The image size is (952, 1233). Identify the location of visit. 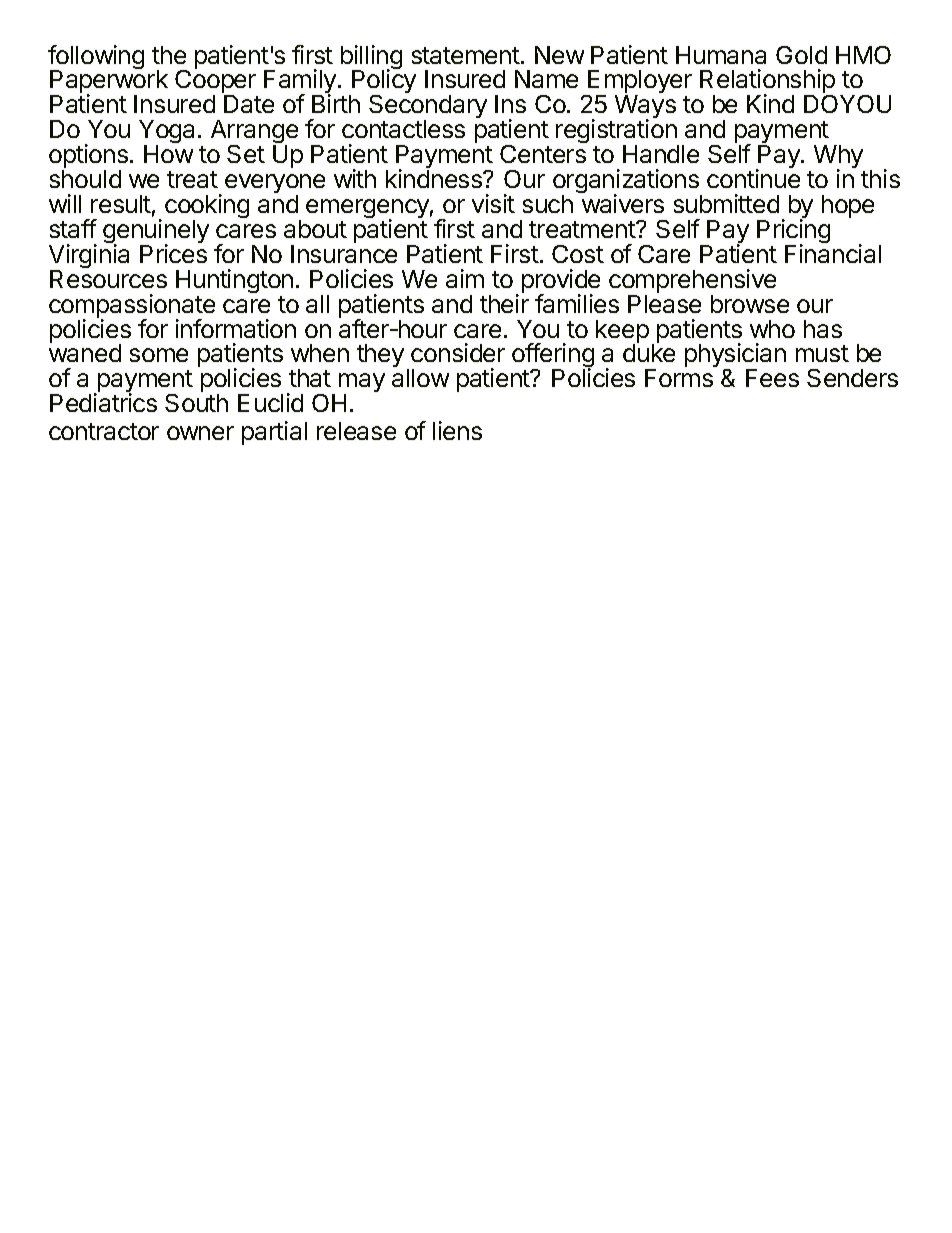
(493, 203).
